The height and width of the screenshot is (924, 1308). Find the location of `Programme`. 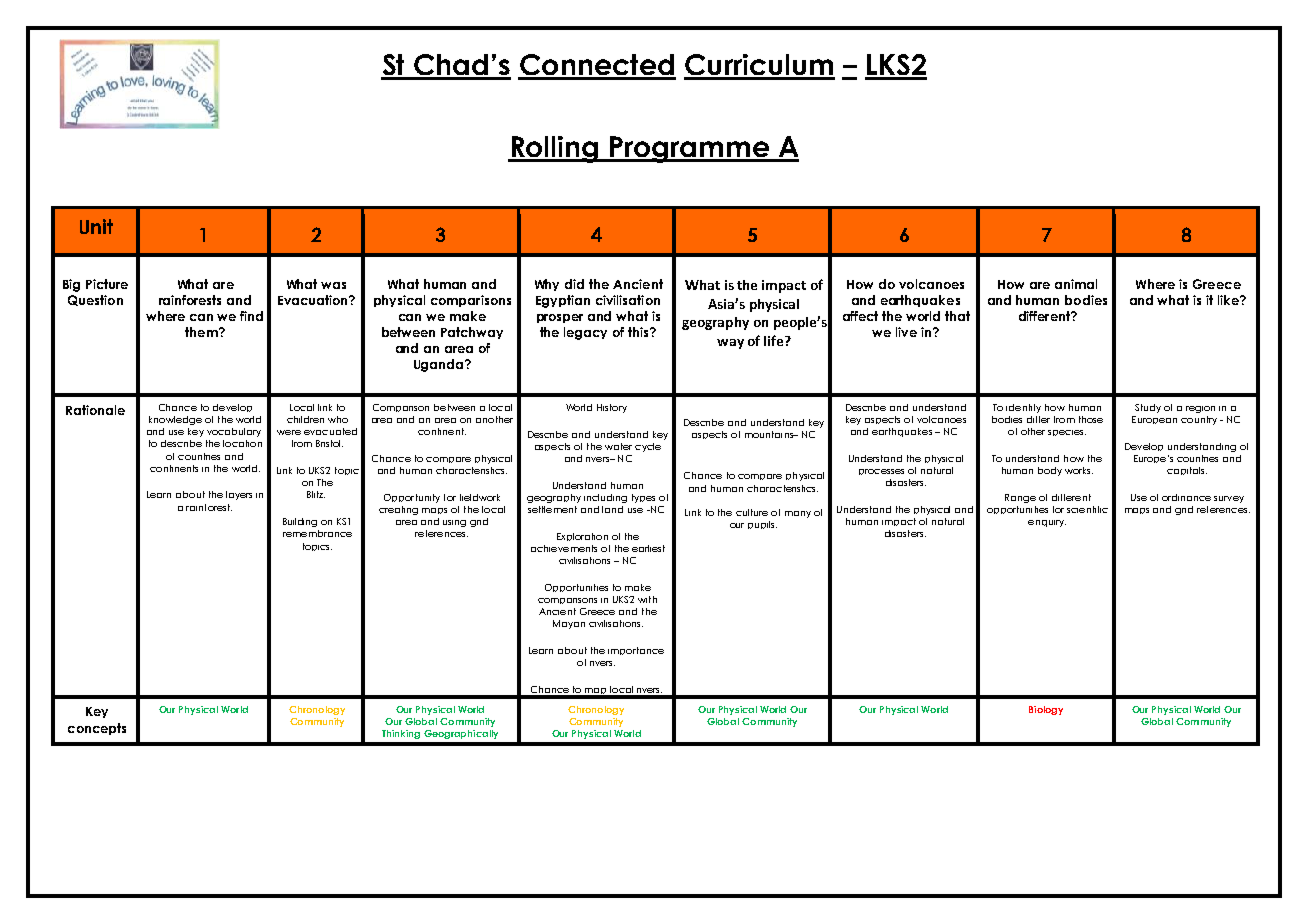

Programme is located at coordinates (690, 149).
